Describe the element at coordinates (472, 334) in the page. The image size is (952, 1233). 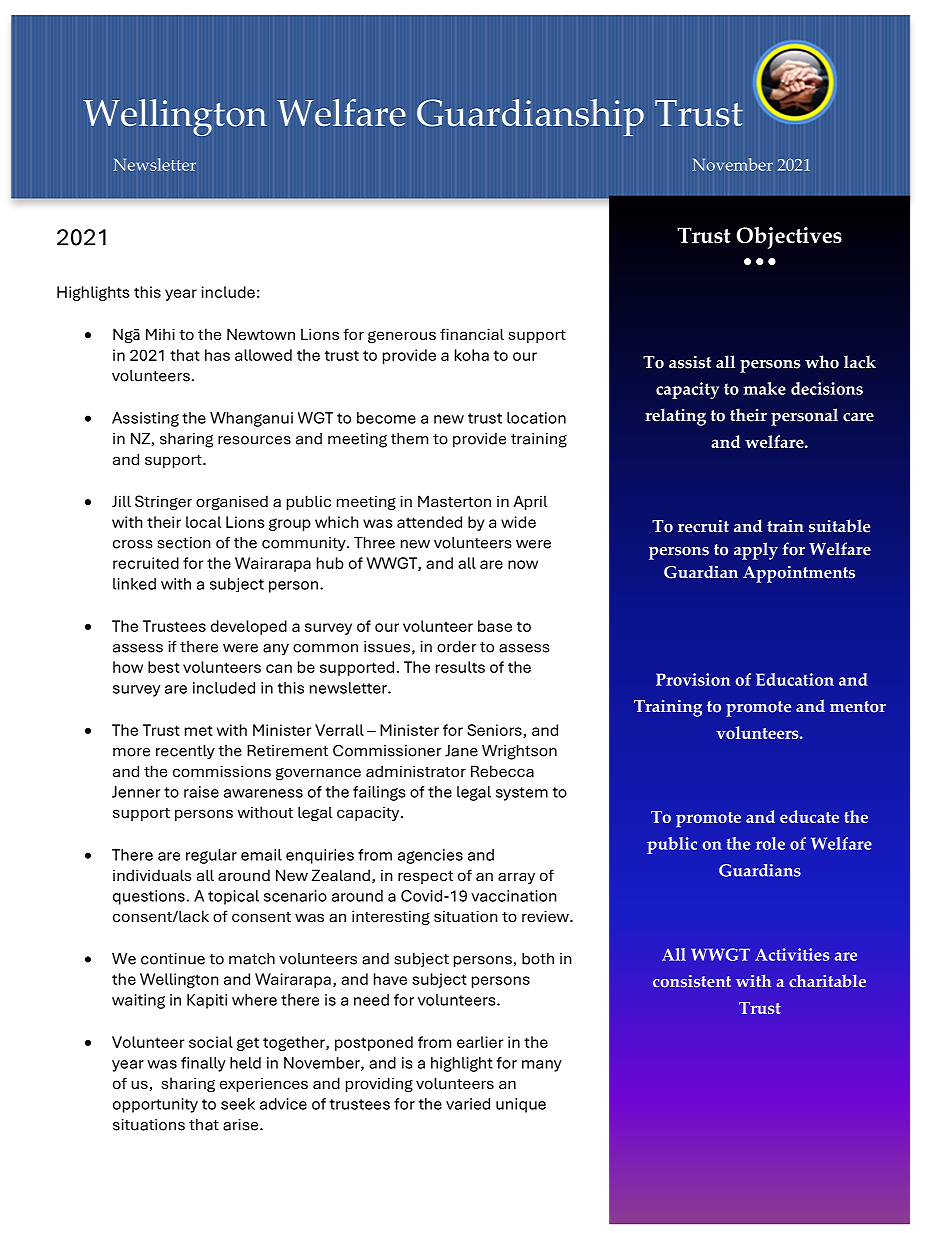
I see `financial` at that location.
